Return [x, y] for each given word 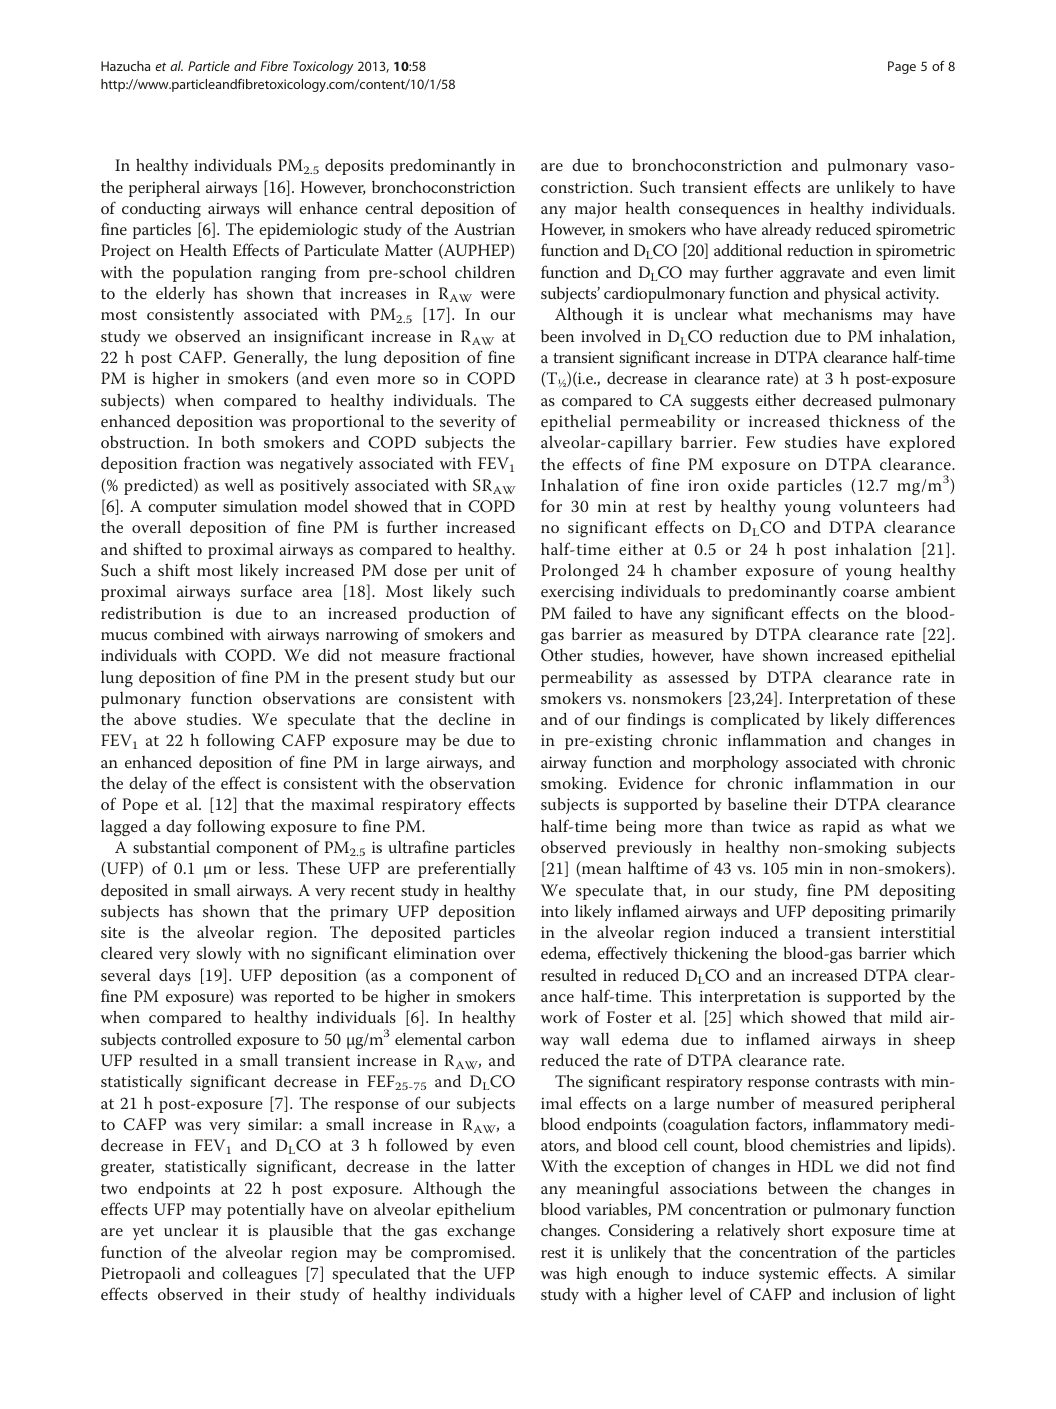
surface [266, 590]
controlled [196, 1038]
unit [479, 570]
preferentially [467, 869]
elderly [180, 294]
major [596, 210]
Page [902, 67]
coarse [866, 593]
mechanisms [827, 313]
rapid [841, 828]
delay [148, 784]
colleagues [259, 1274]
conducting [161, 210]
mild [906, 1016]
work [558, 1016]
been [557, 336]
